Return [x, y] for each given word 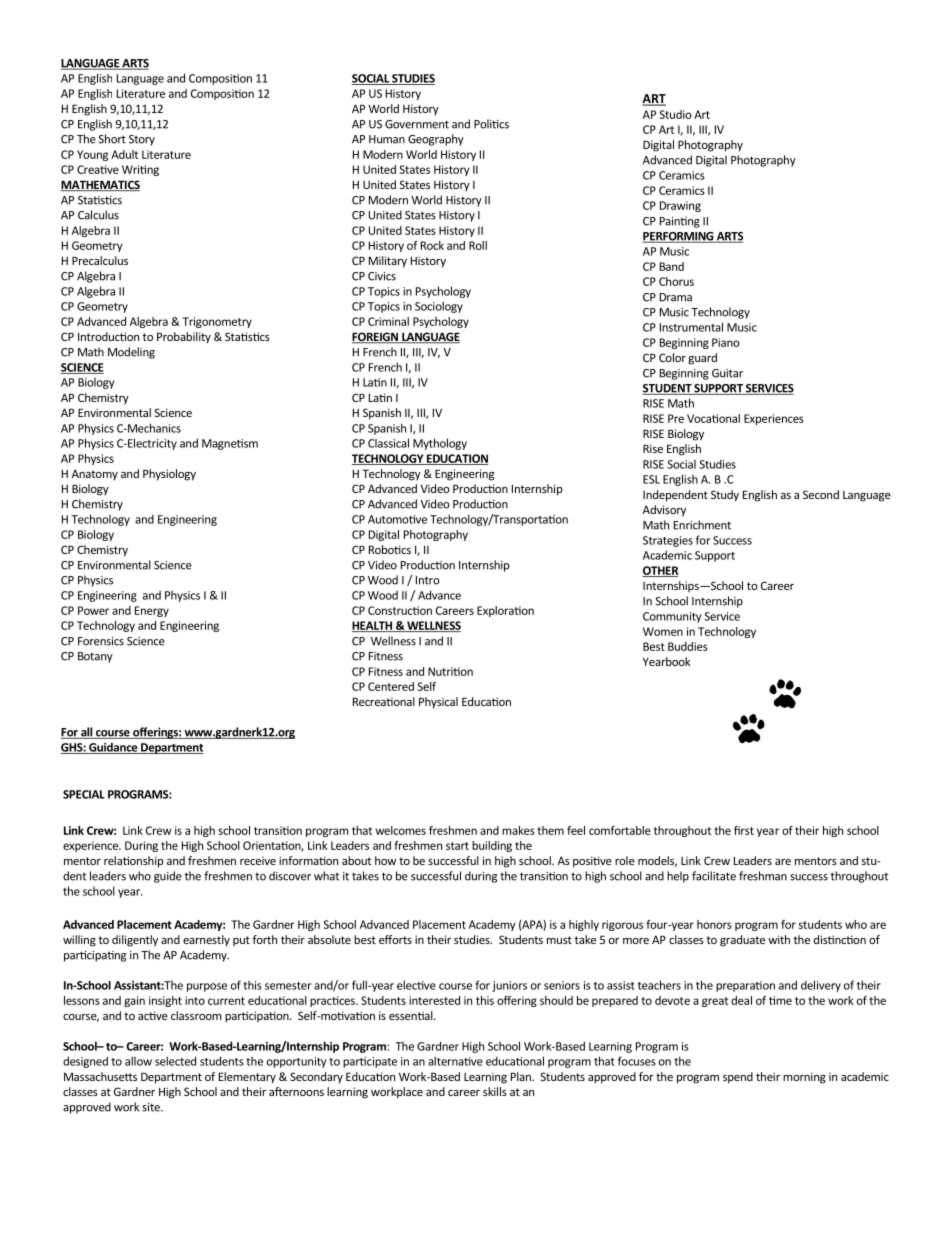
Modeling [131, 353]
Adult [124, 154]
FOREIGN [376, 338]
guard [702, 359]
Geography [436, 140]
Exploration [505, 611]
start [457, 846]
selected [175, 1061]
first [744, 830]
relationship [133, 862]
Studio [675, 114]
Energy [152, 611]
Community [672, 617]
